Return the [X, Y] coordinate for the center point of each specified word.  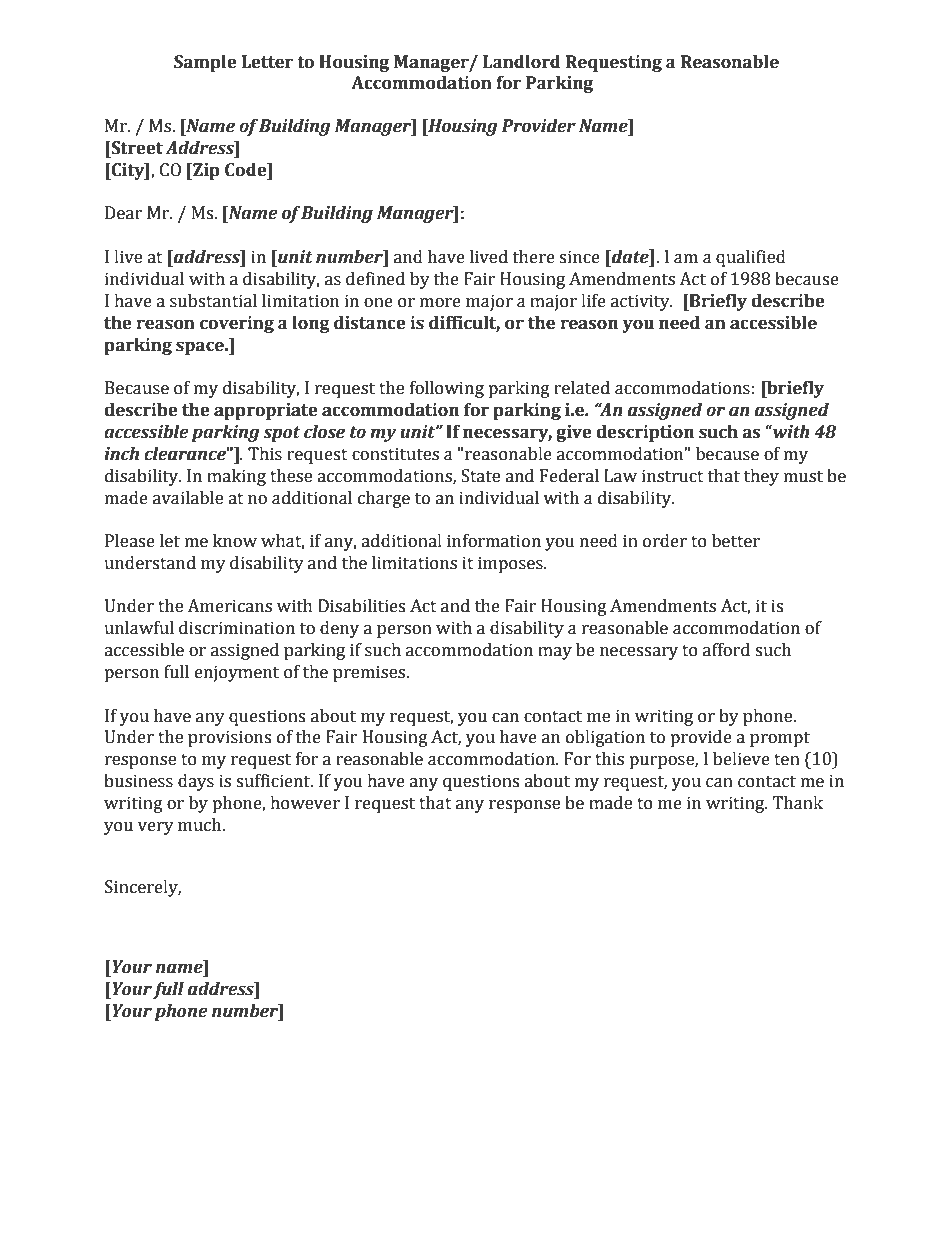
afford [726, 650]
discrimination [237, 628]
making [236, 477]
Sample [205, 63]
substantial [213, 301]
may [555, 653]
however [305, 803]
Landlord [522, 62]
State [480, 476]
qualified [751, 258]
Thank [797, 803]
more [440, 303]
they [761, 477]
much [201, 825]
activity [641, 302]
